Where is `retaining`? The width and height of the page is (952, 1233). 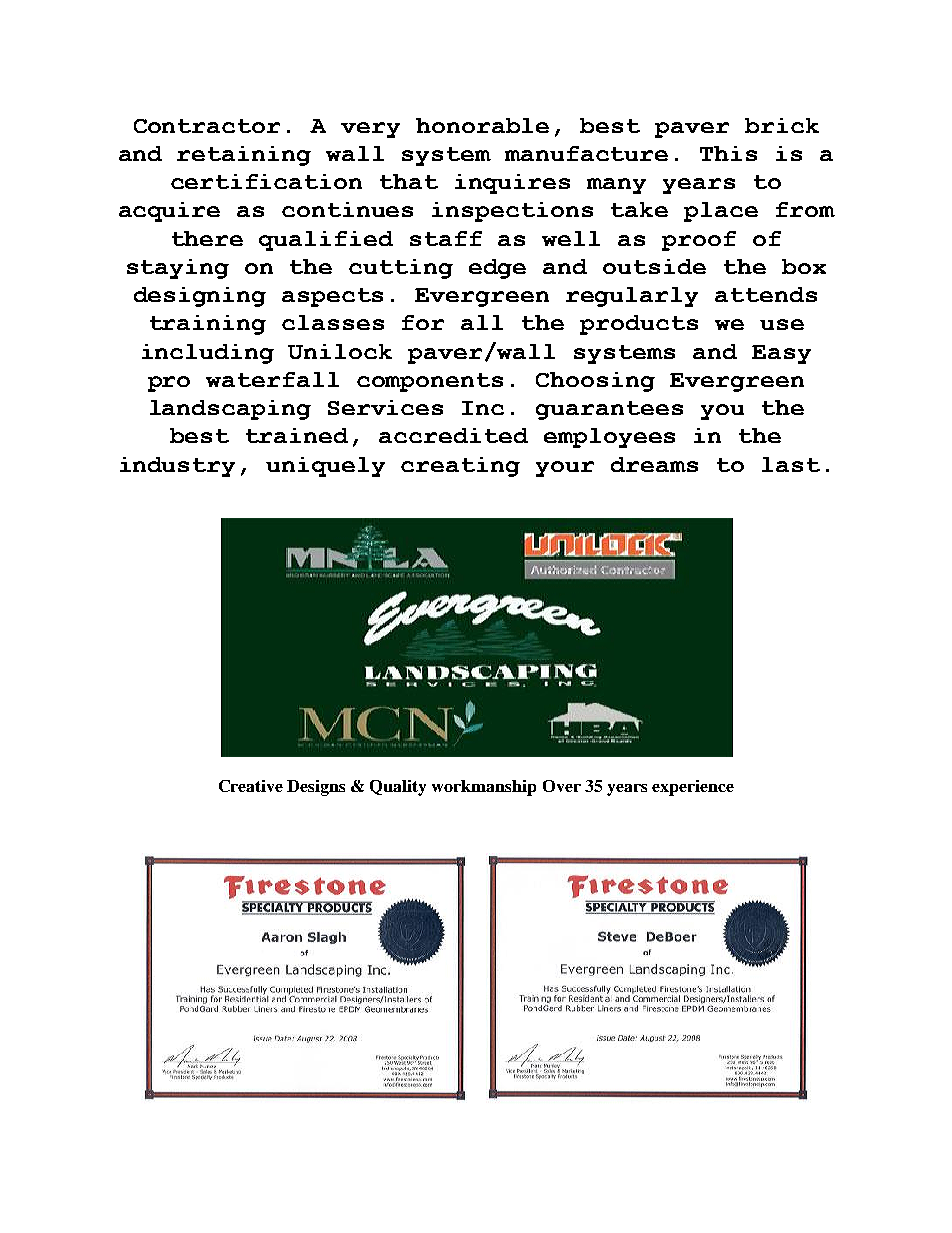 retaining is located at coordinates (244, 156).
